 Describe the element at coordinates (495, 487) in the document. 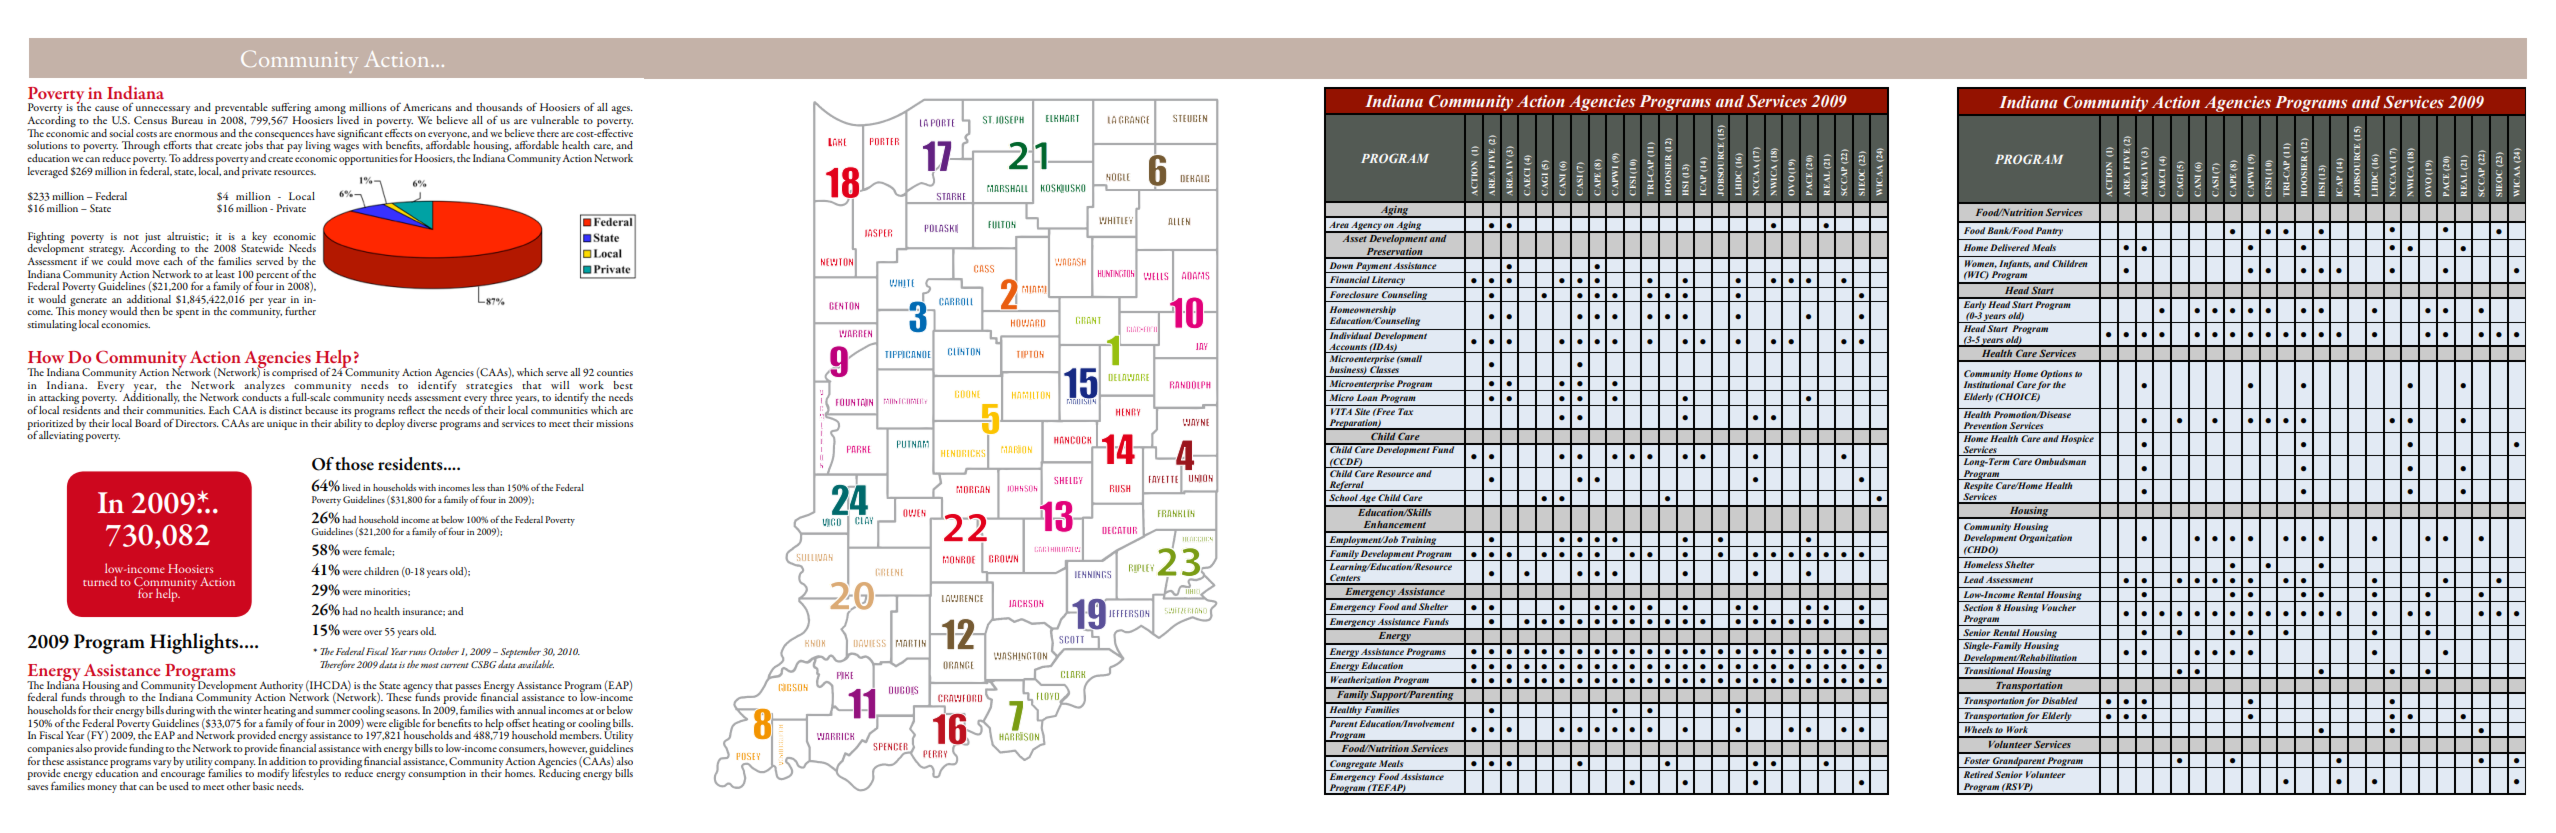

I see `than` at that location.
